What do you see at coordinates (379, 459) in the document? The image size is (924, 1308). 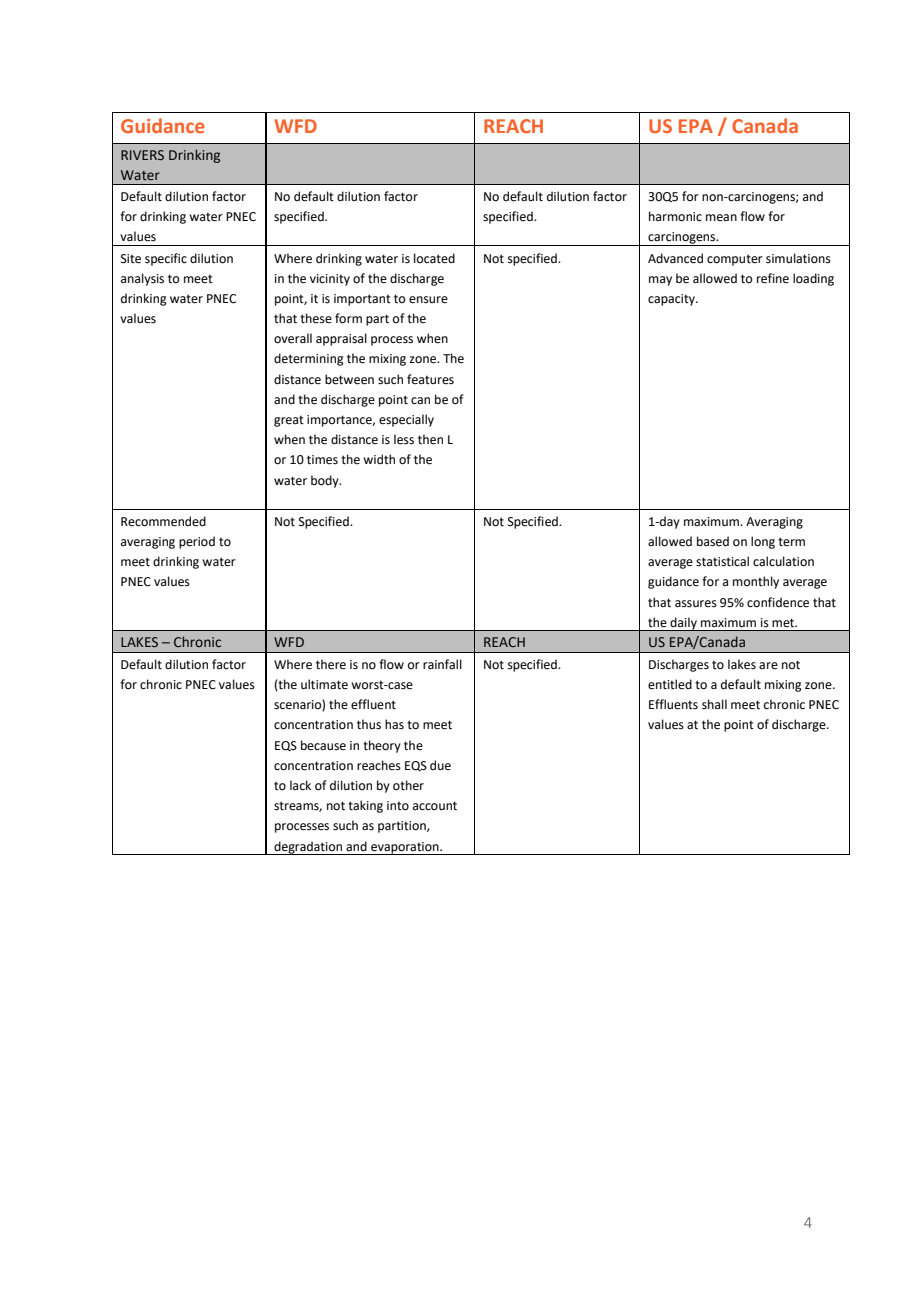 I see `width` at bounding box center [379, 459].
